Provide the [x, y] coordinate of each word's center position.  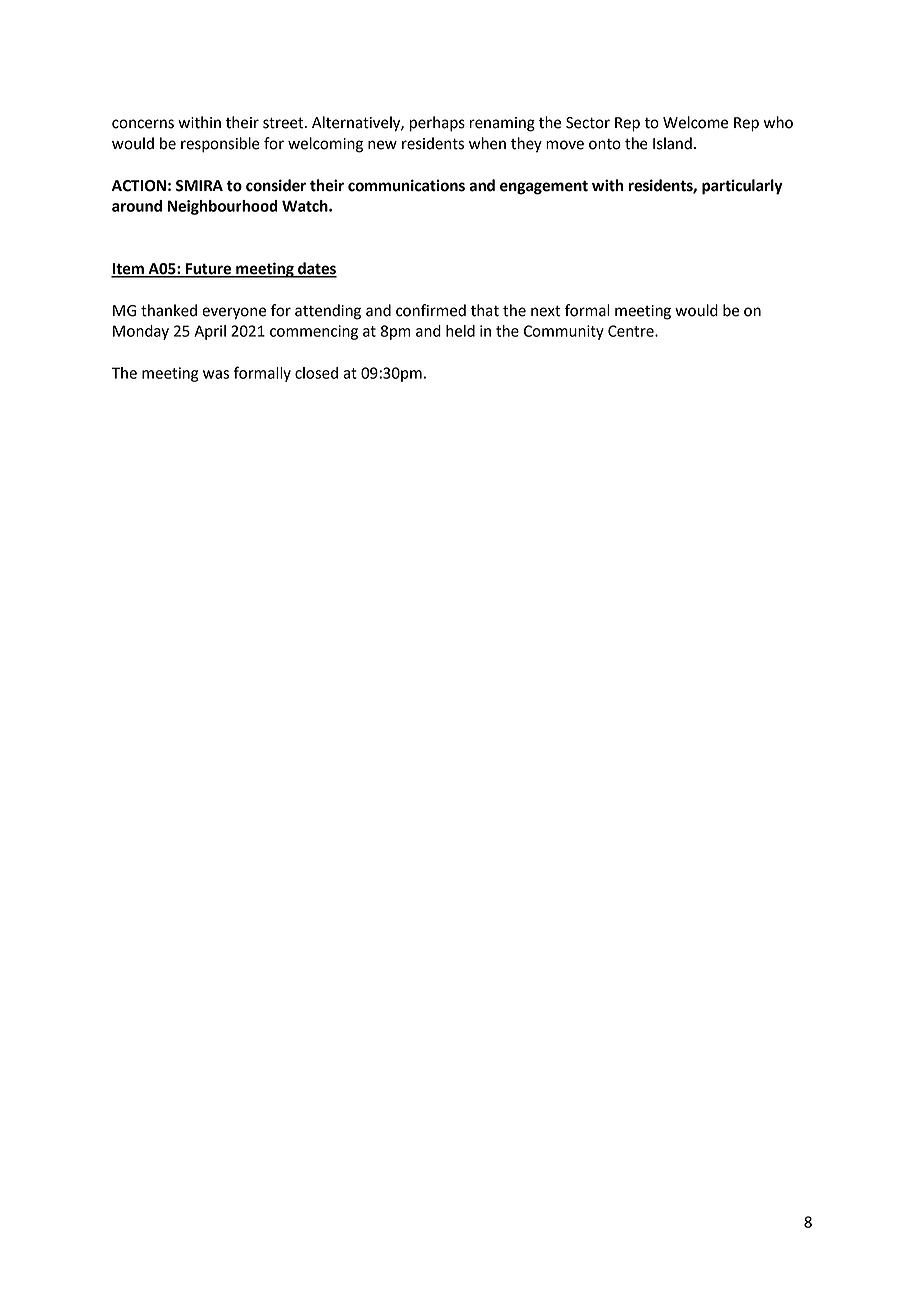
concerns [143, 124]
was [216, 374]
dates [316, 269]
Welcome [695, 122]
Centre [632, 331]
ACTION [139, 186]
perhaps [437, 124]
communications [406, 185]
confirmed [431, 310]
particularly [742, 187]
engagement [544, 187]
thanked [169, 310]
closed [316, 373]
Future [209, 270]
